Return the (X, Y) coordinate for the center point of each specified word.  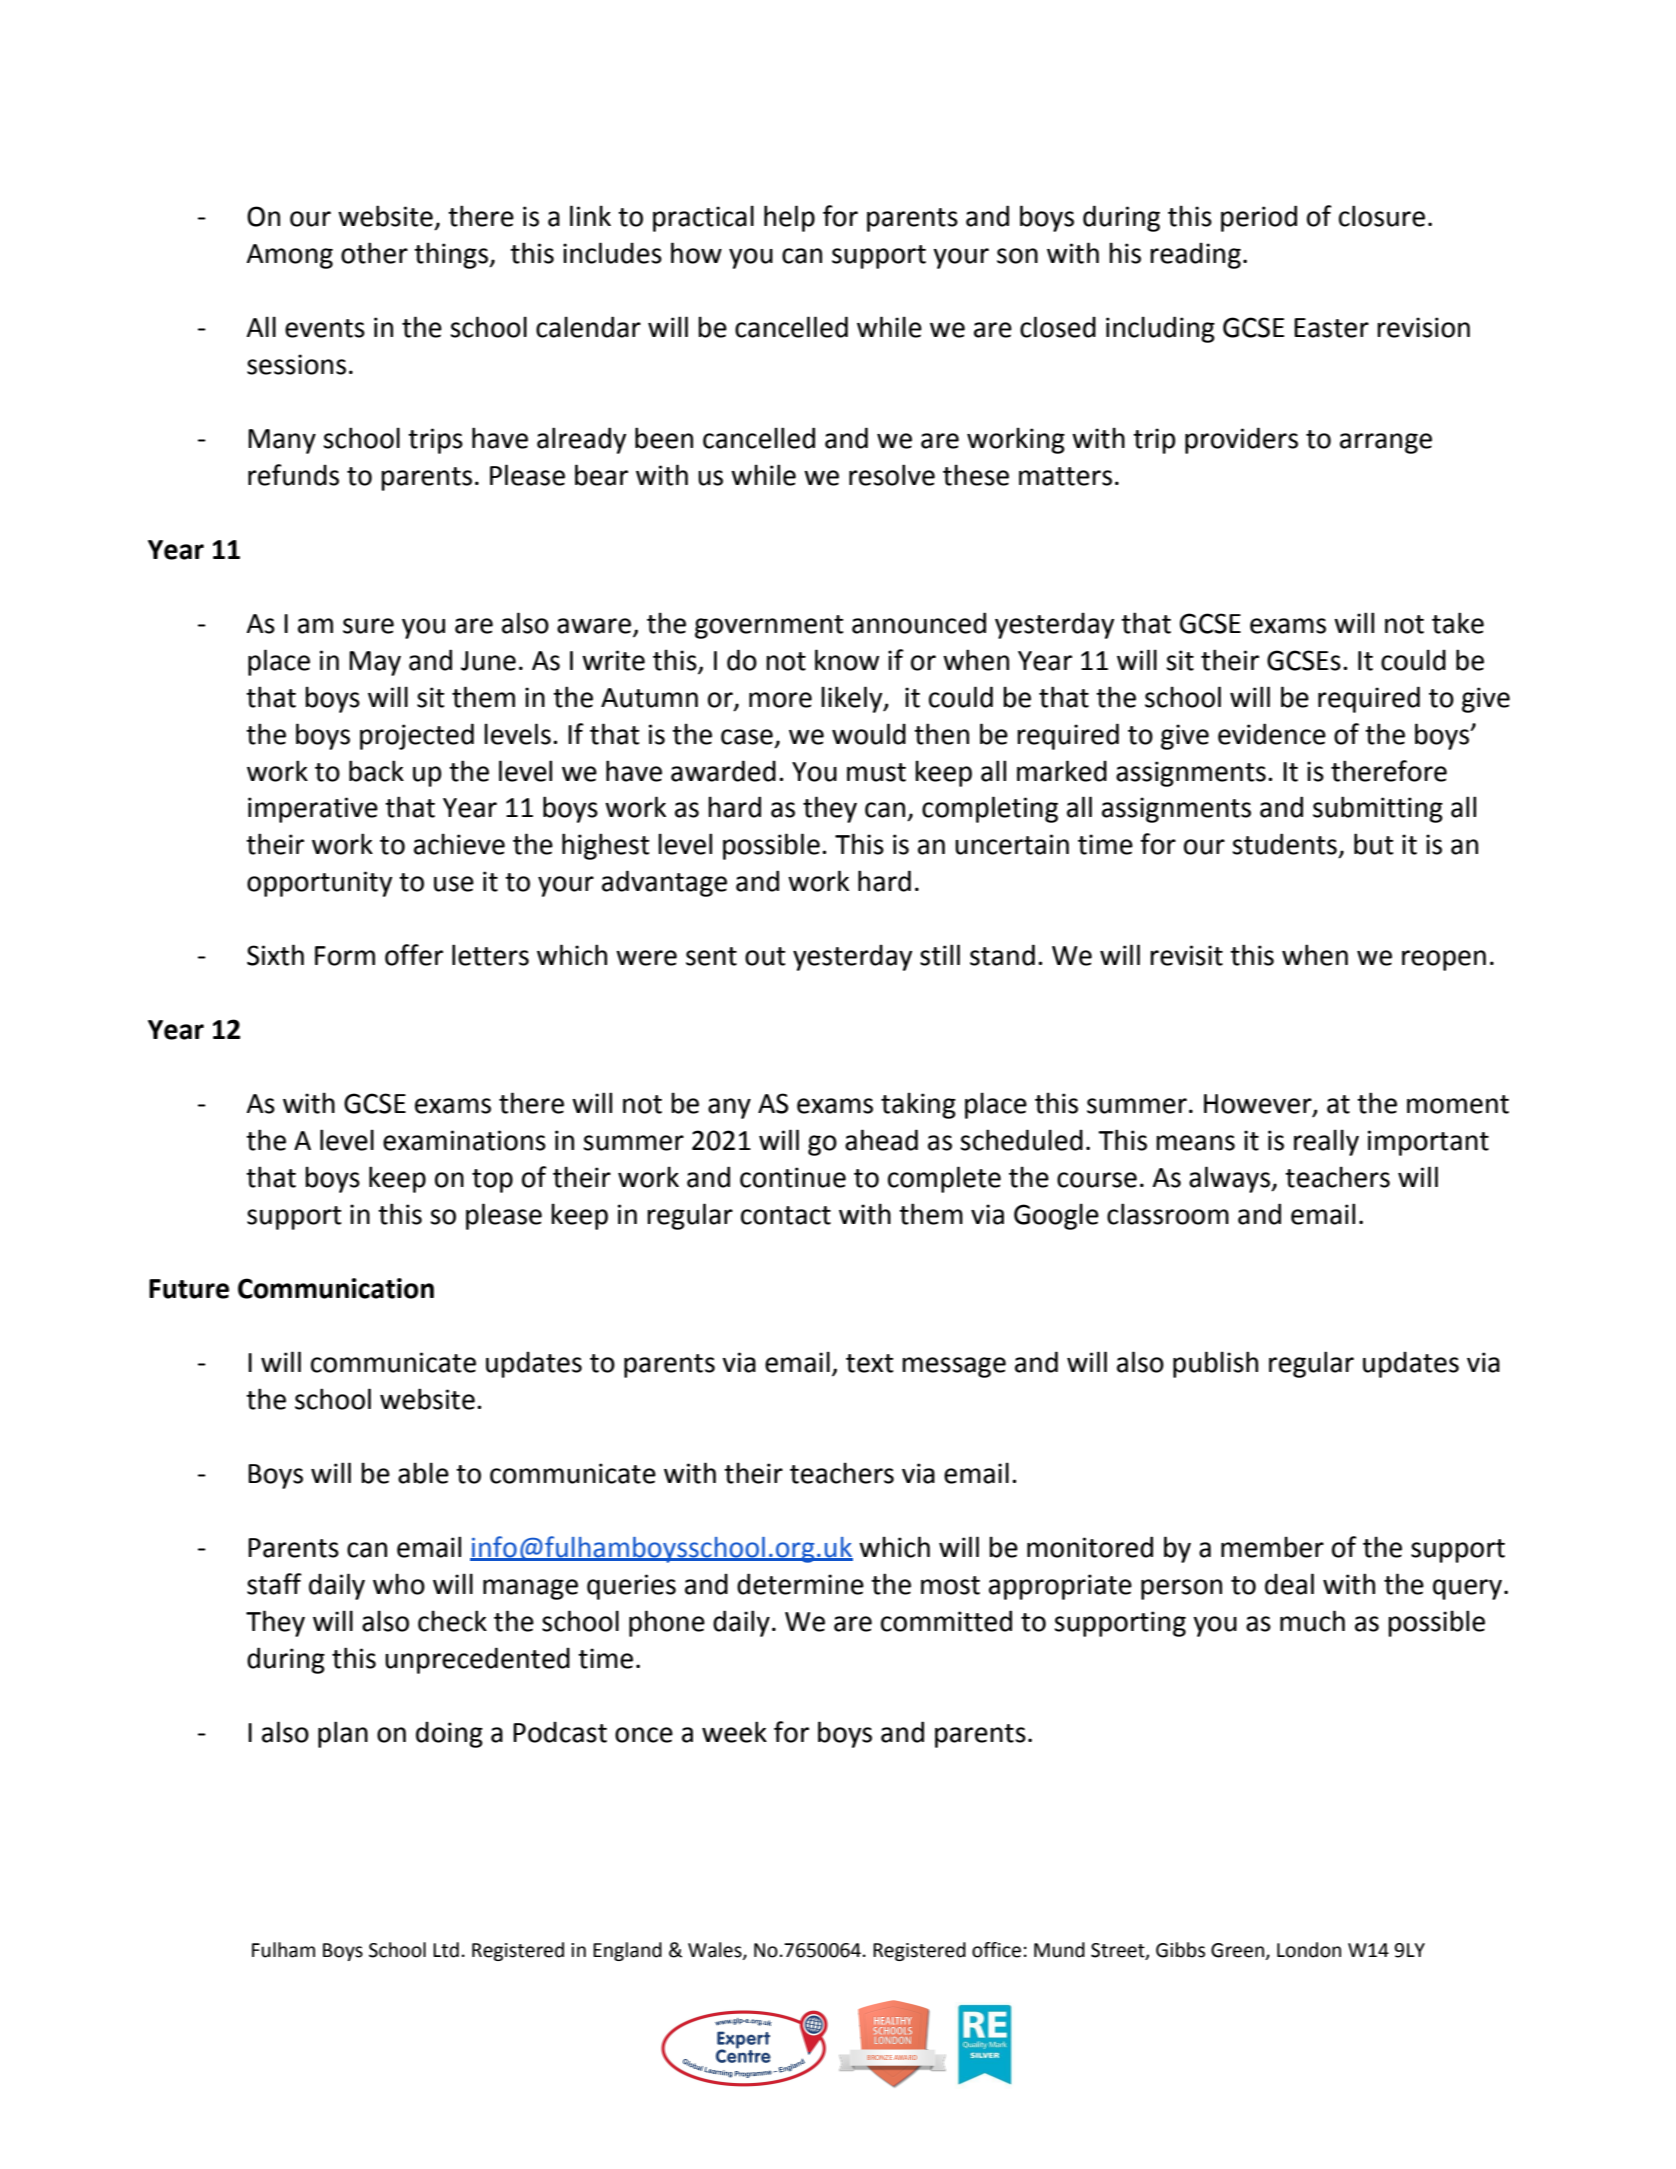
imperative (313, 810)
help (789, 218)
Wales (716, 1951)
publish (1215, 1364)
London (1309, 1950)
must (876, 772)
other (374, 253)
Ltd (446, 1950)
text (870, 1363)
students (1284, 844)
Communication (336, 1288)
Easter (1331, 328)
